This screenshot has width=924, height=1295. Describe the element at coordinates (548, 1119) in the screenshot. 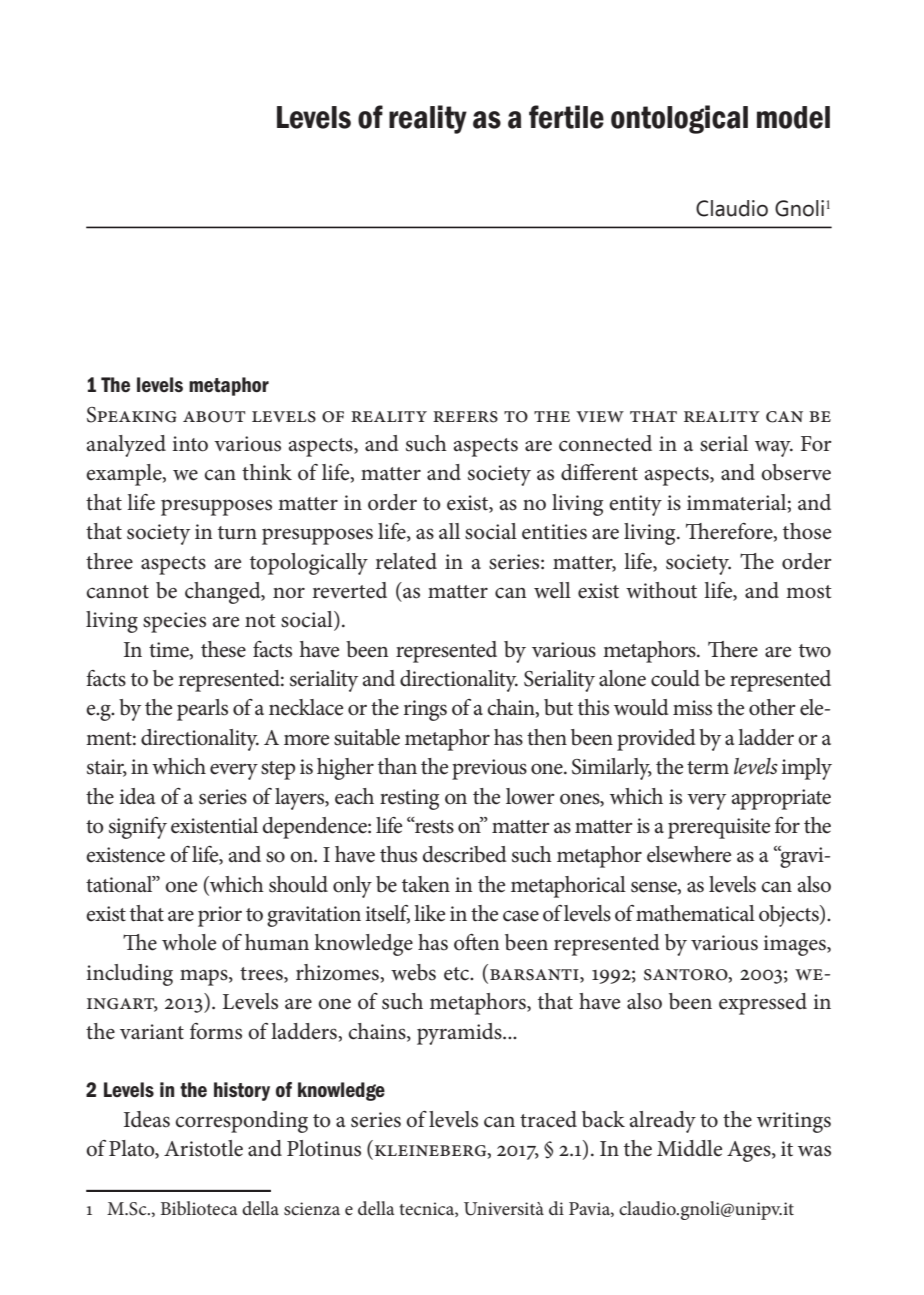

I see `traced` at that location.
